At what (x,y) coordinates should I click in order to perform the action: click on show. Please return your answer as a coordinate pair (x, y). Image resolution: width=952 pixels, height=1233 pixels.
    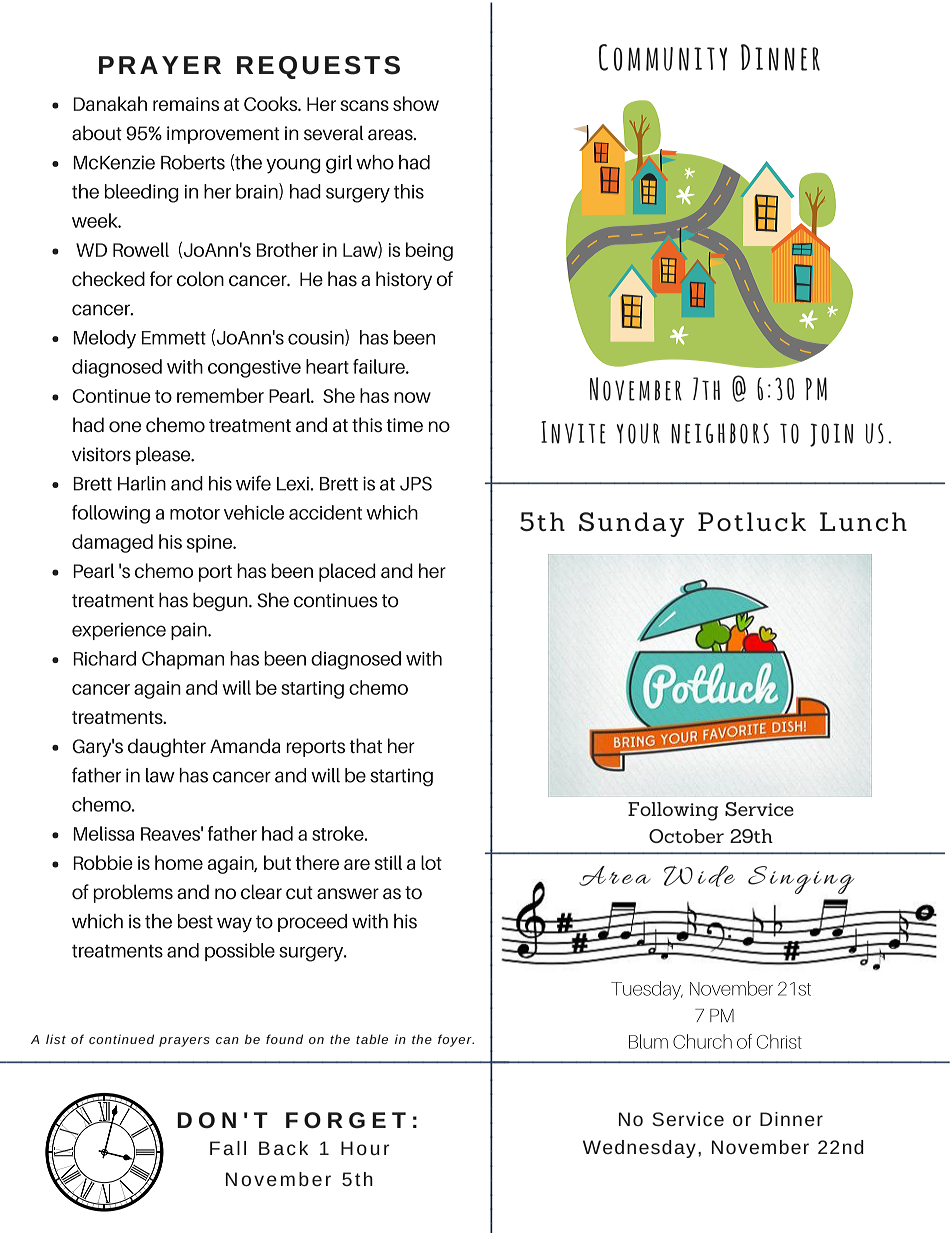
    Looking at the image, I should click on (416, 103).
